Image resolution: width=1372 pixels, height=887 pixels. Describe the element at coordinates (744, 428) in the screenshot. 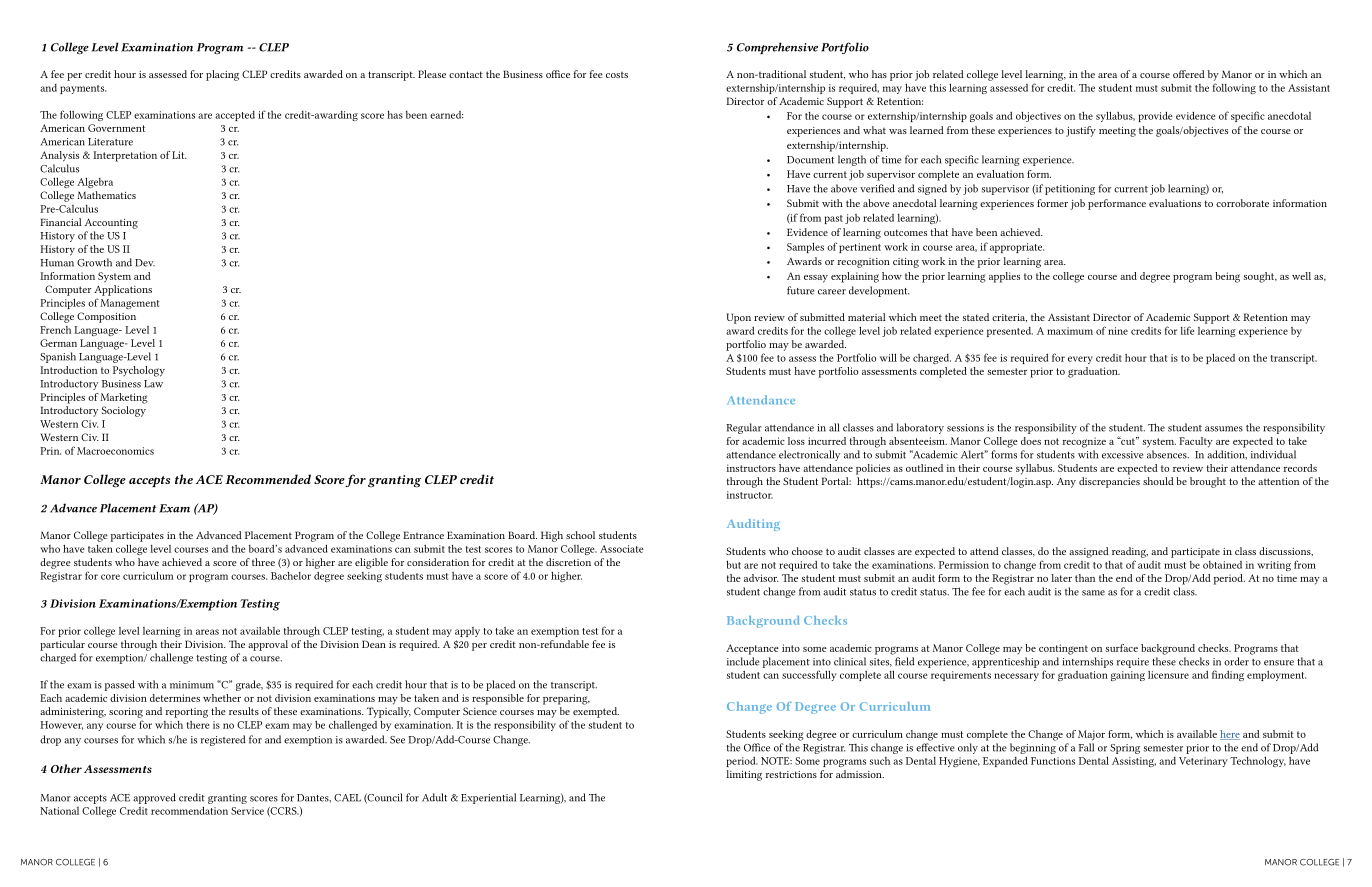

I see `Regular` at that location.
